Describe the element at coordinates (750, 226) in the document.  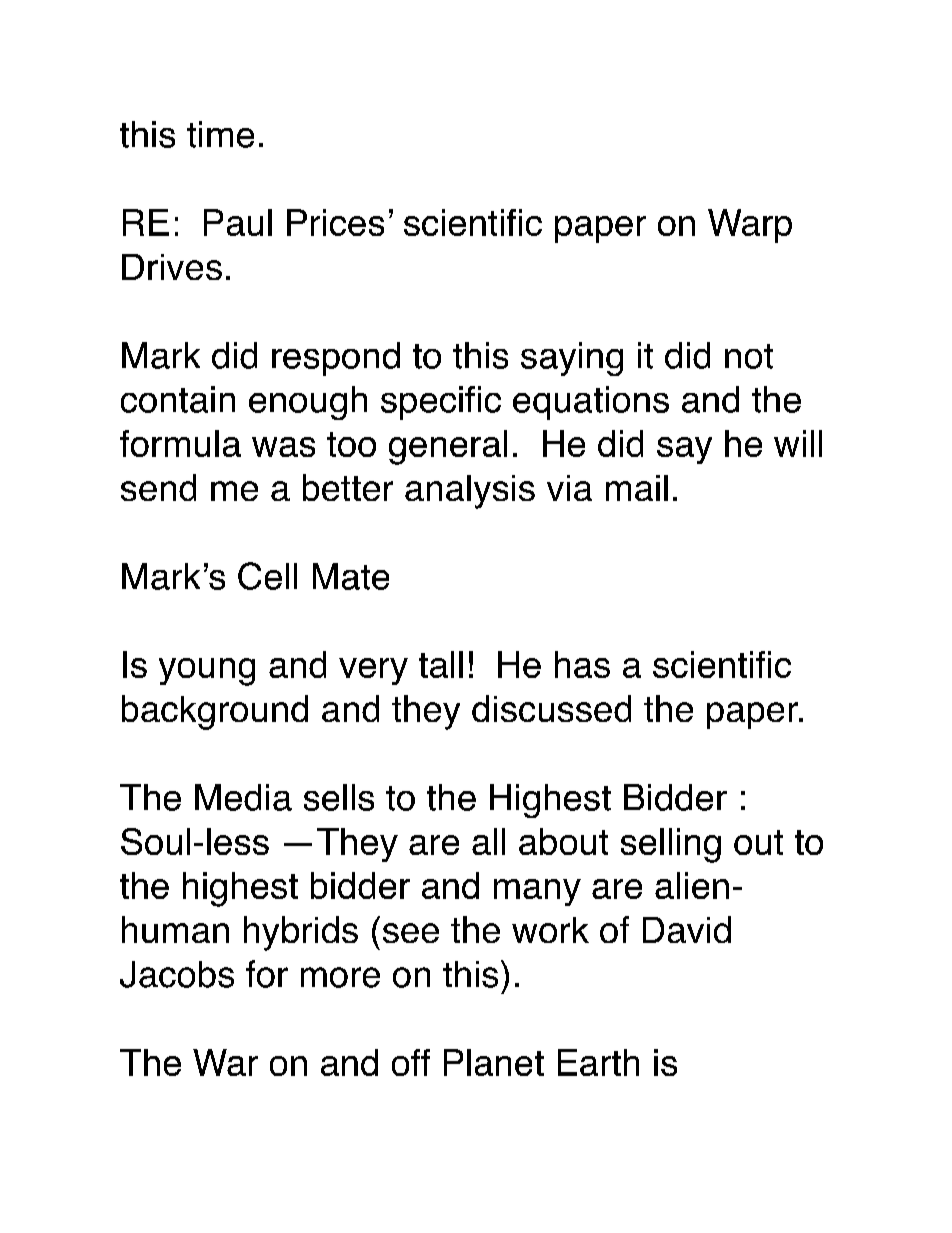
I see `Warp` at that location.
